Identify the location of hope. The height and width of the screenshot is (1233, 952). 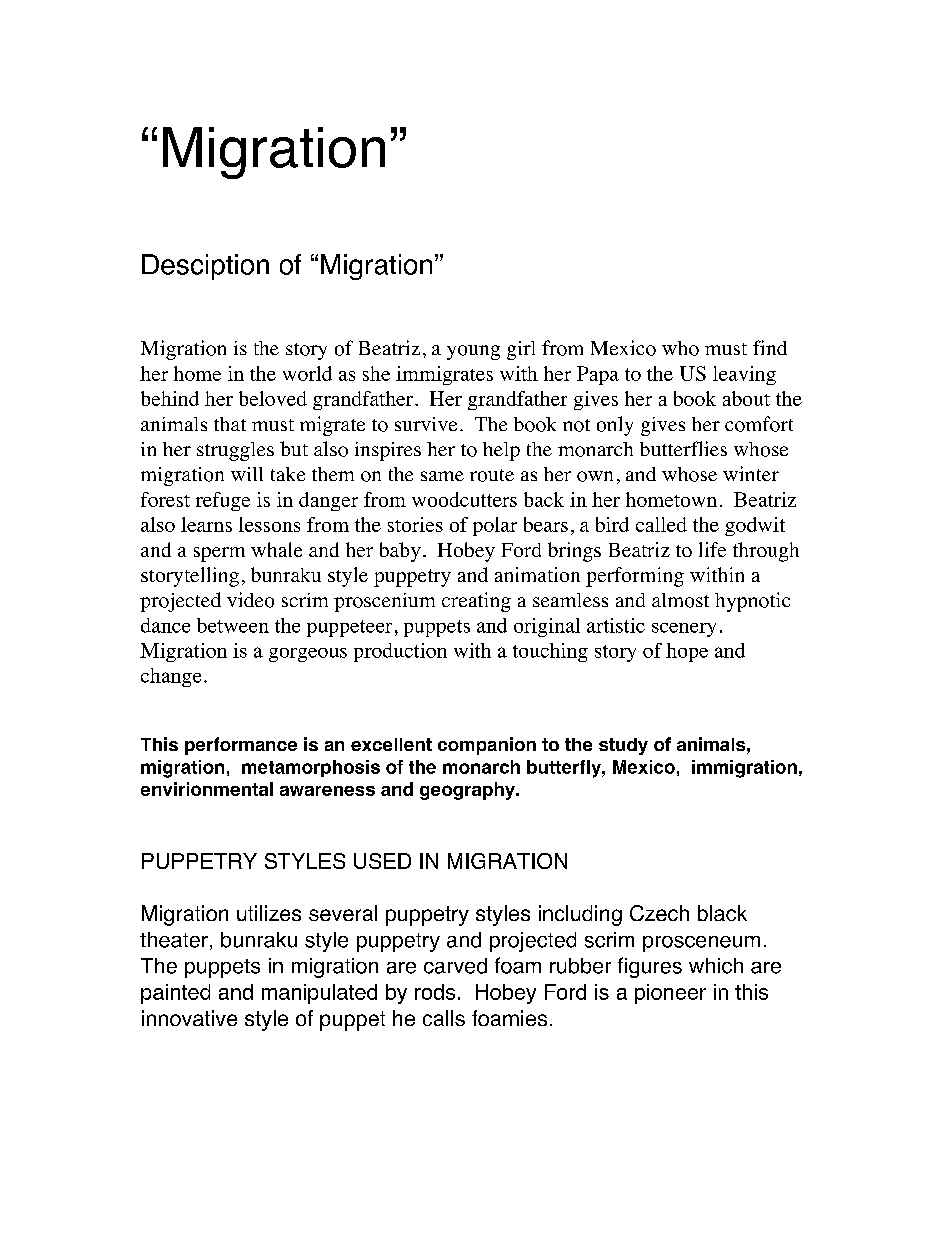
(687, 652).
